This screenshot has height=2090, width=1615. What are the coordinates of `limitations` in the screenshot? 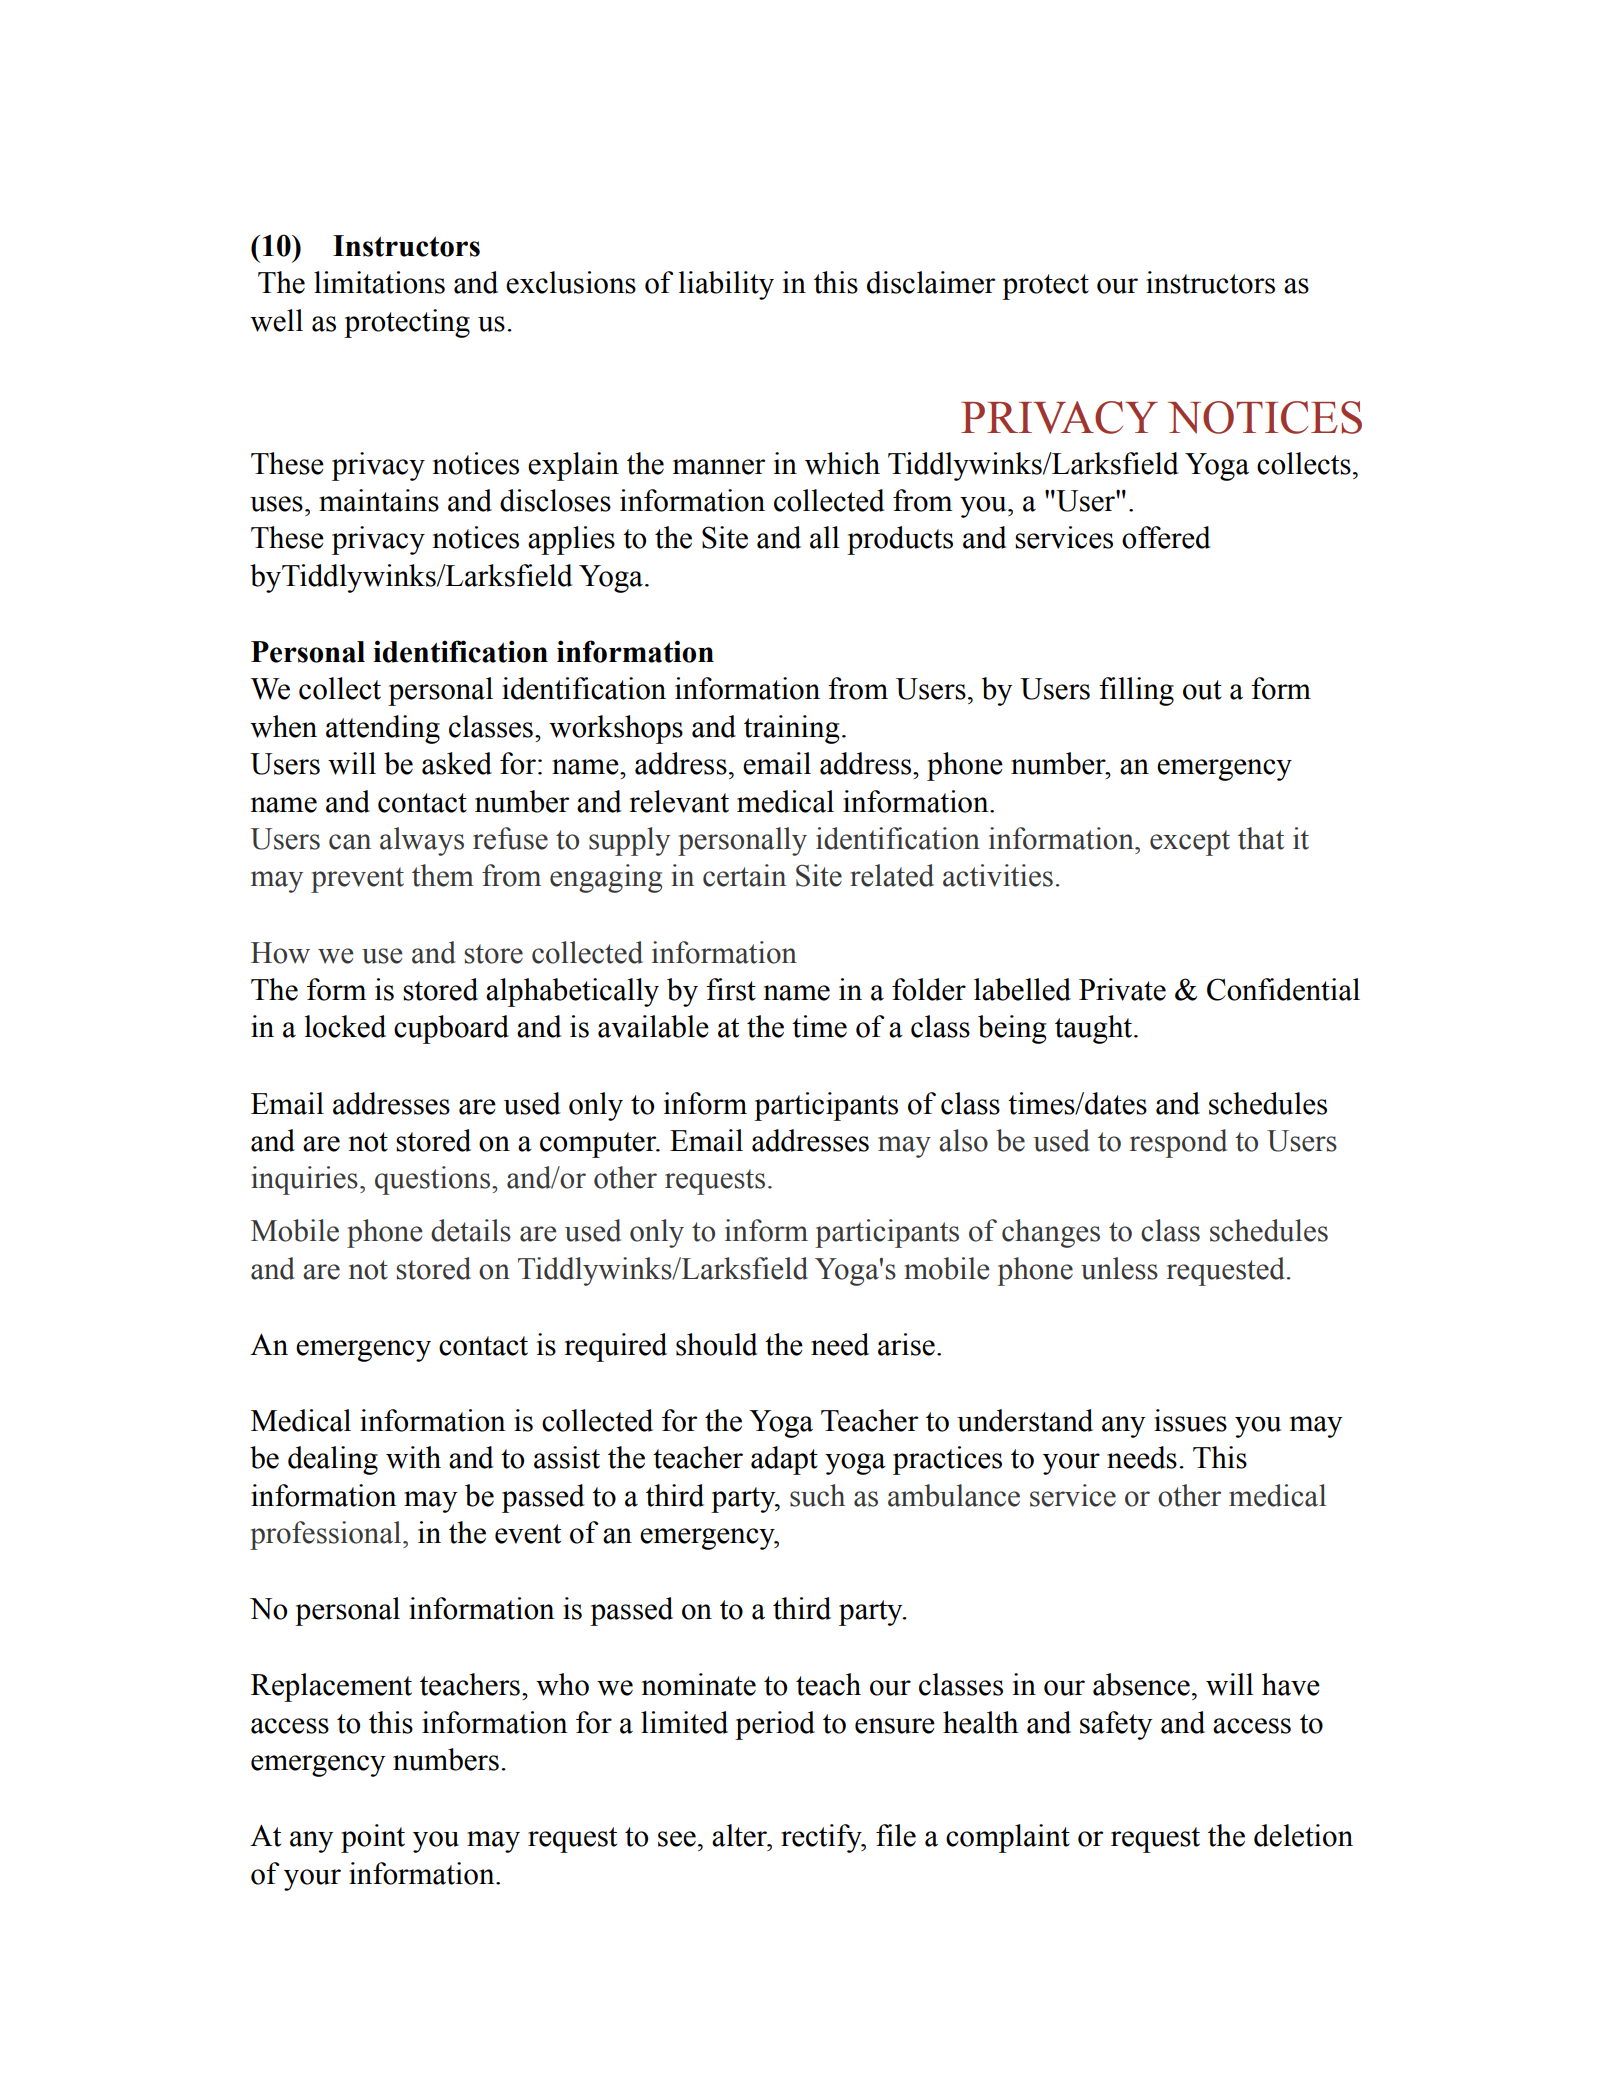 It's located at (379, 282).
